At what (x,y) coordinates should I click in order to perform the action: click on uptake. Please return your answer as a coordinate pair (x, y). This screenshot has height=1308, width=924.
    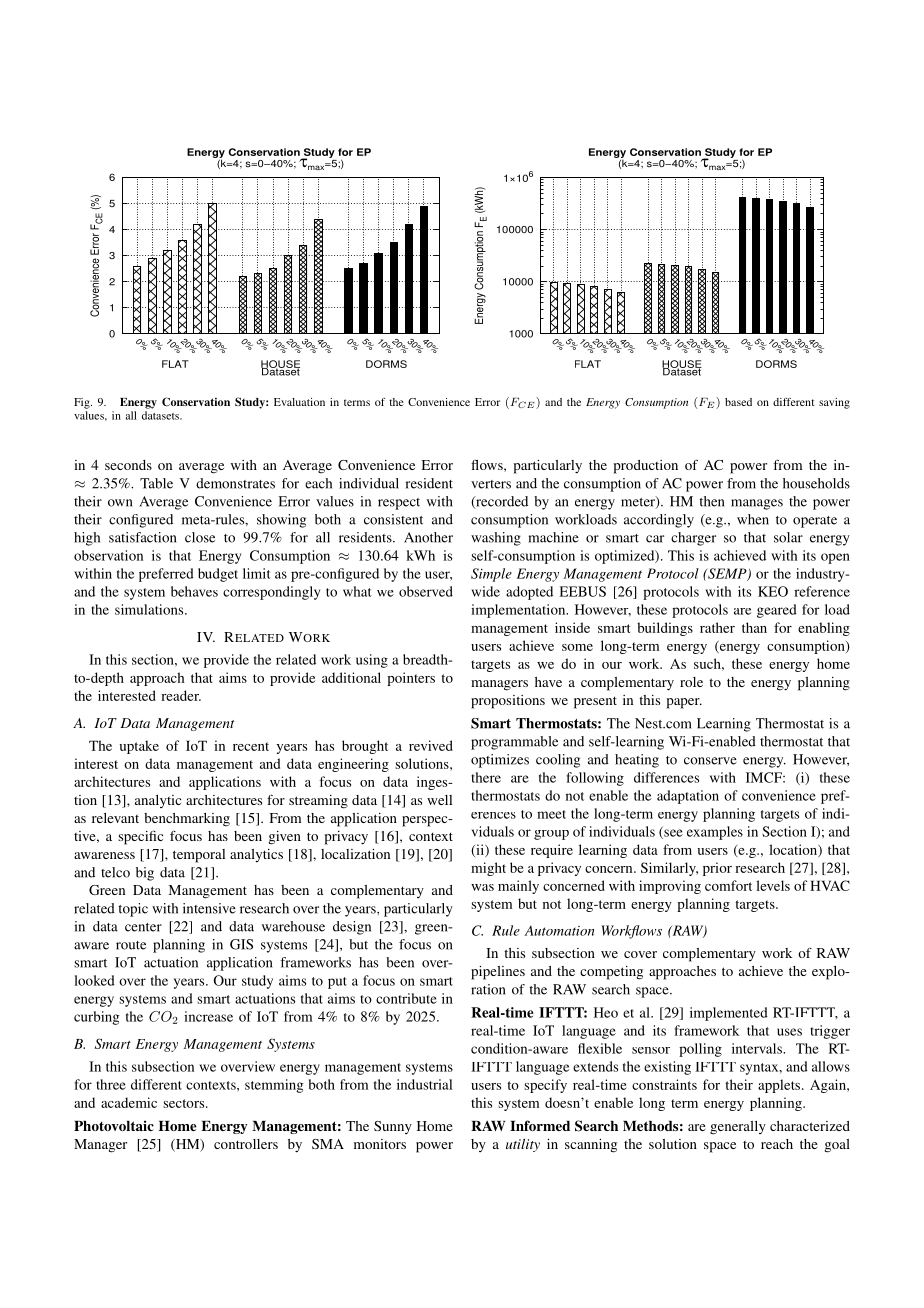
    Looking at the image, I should click on (139, 747).
